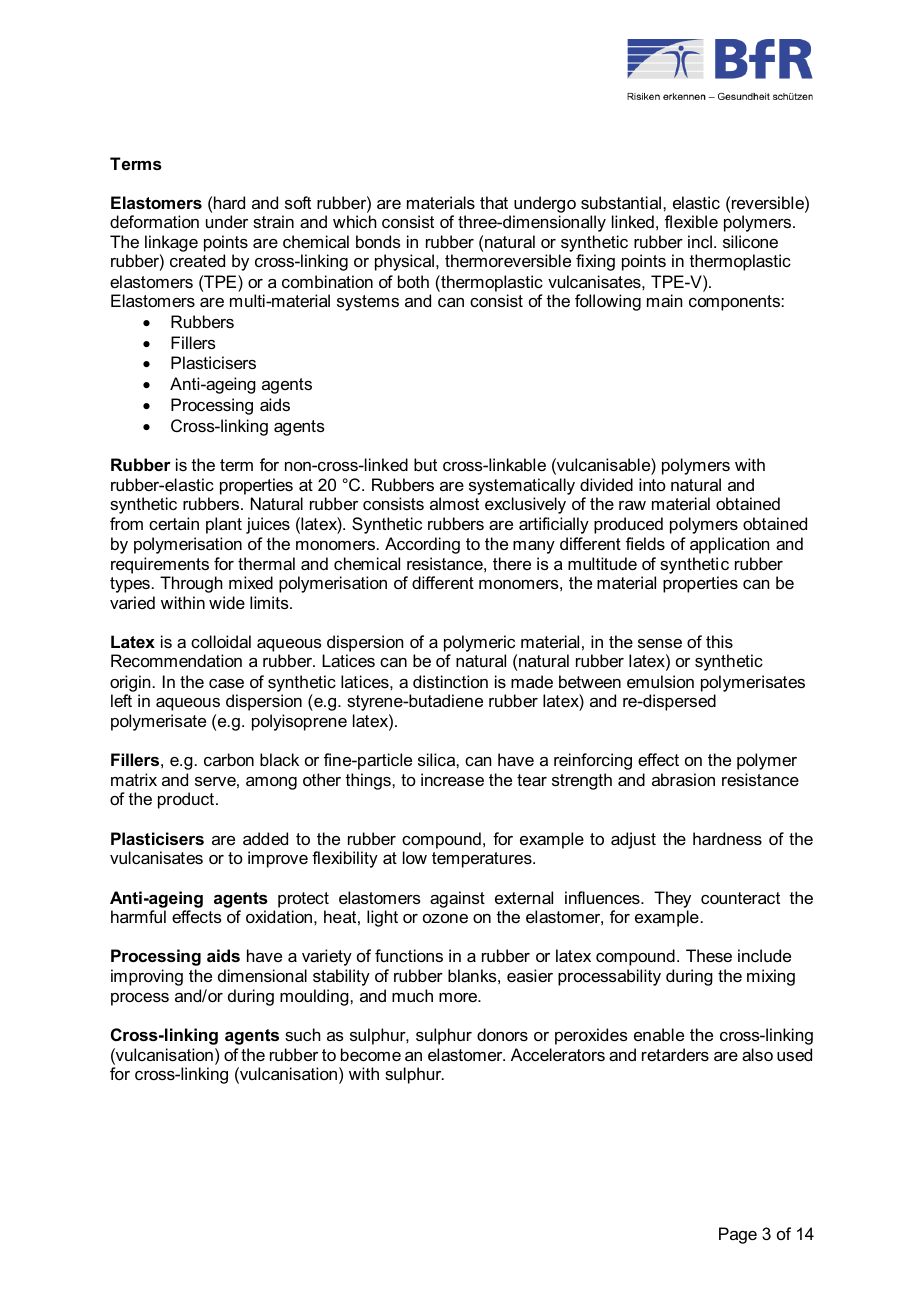  Describe the element at coordinates (660, 681) in the screenshot. I see `emulsion` at that location.
